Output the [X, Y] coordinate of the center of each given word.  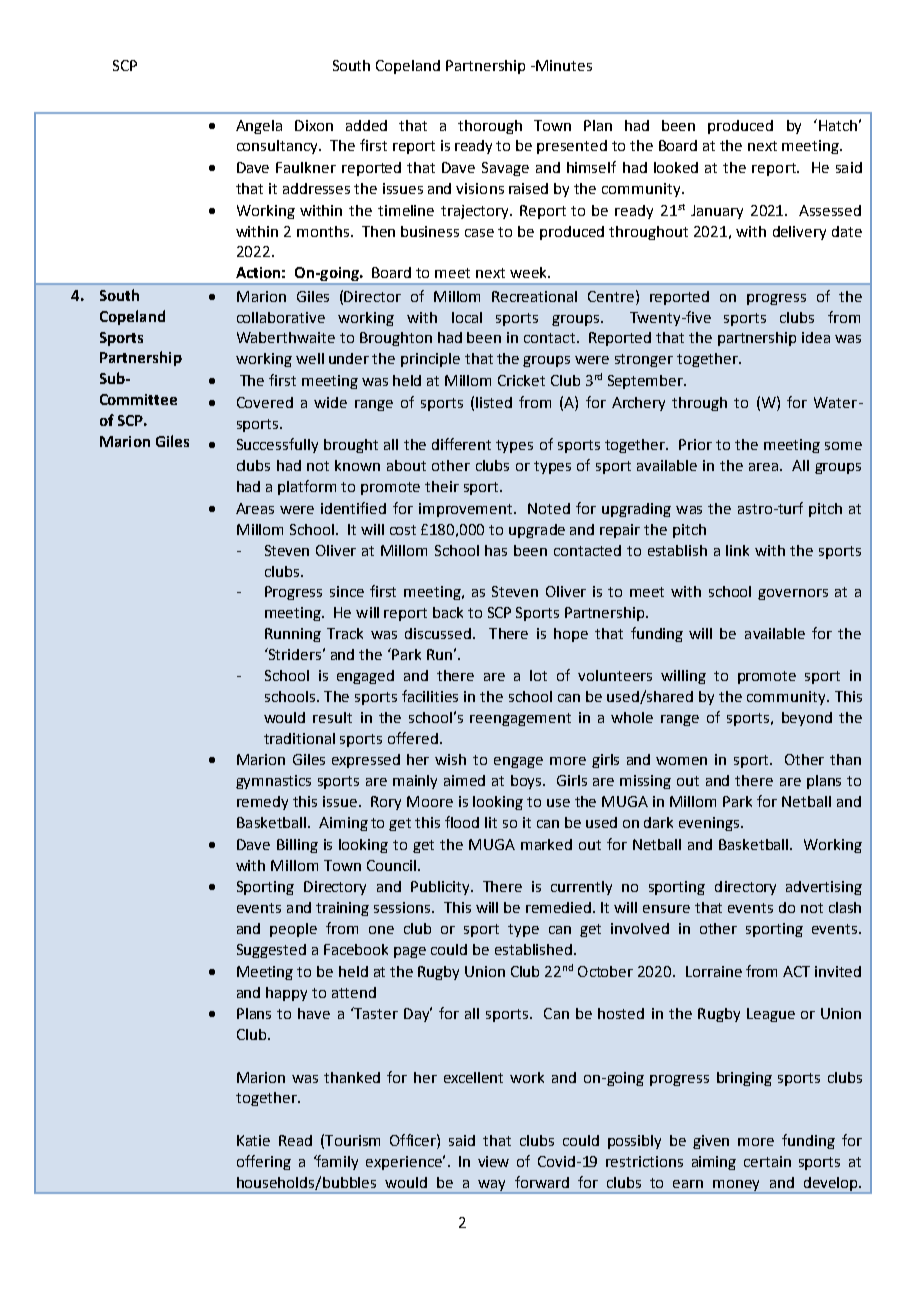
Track [345, 633]
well [310, 358]
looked [676, 167]
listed [494, 402]
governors [793, 594]
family [336, 1162]
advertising [824, 888]
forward [542, 1182]
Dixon [314, 125]
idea [816, 337]
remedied [560, 907]
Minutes [563, 65]
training [342, 909]
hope [571, 635]
